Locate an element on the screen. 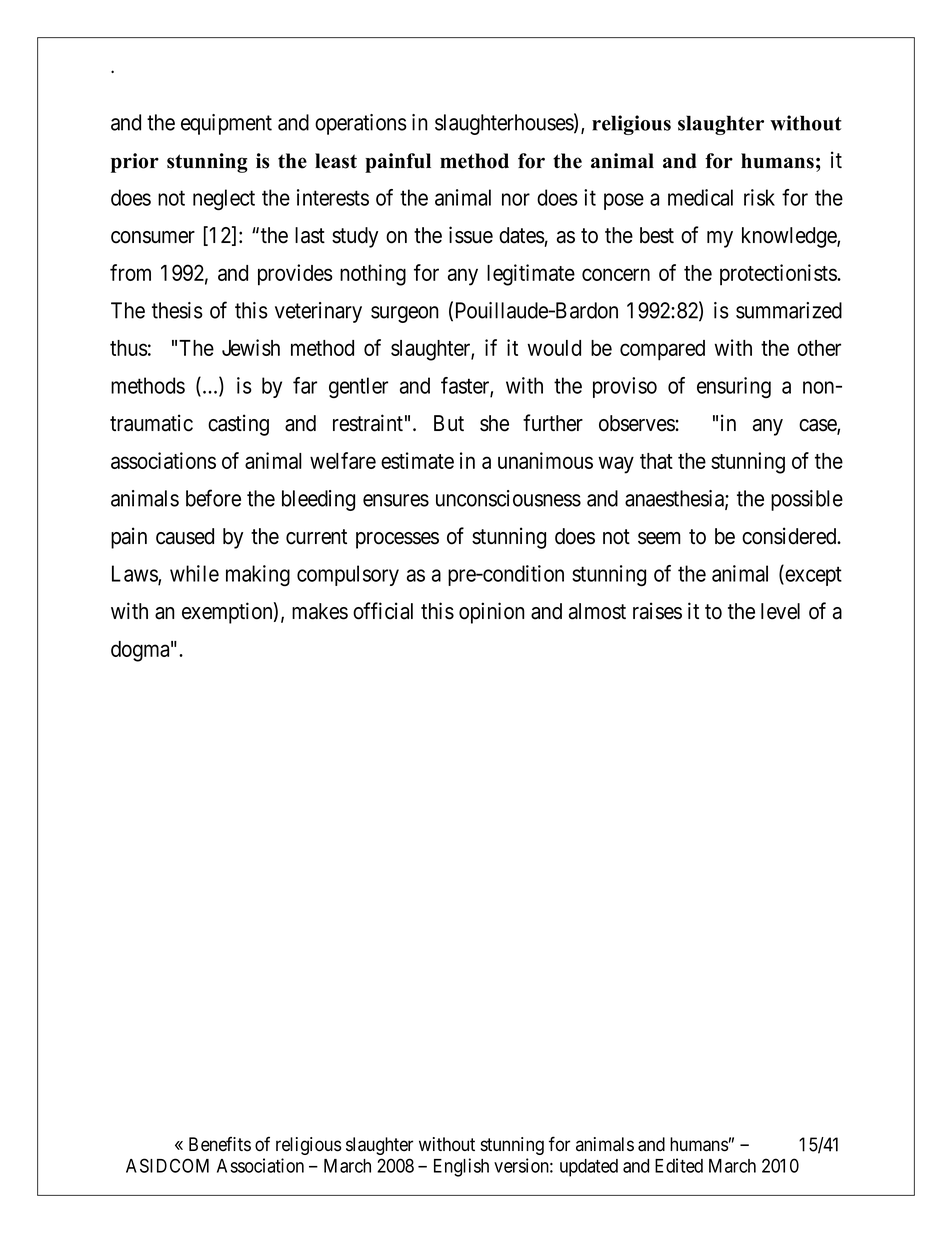 The image size is (952, 1233). nor is located at coordinates (516, 199).
